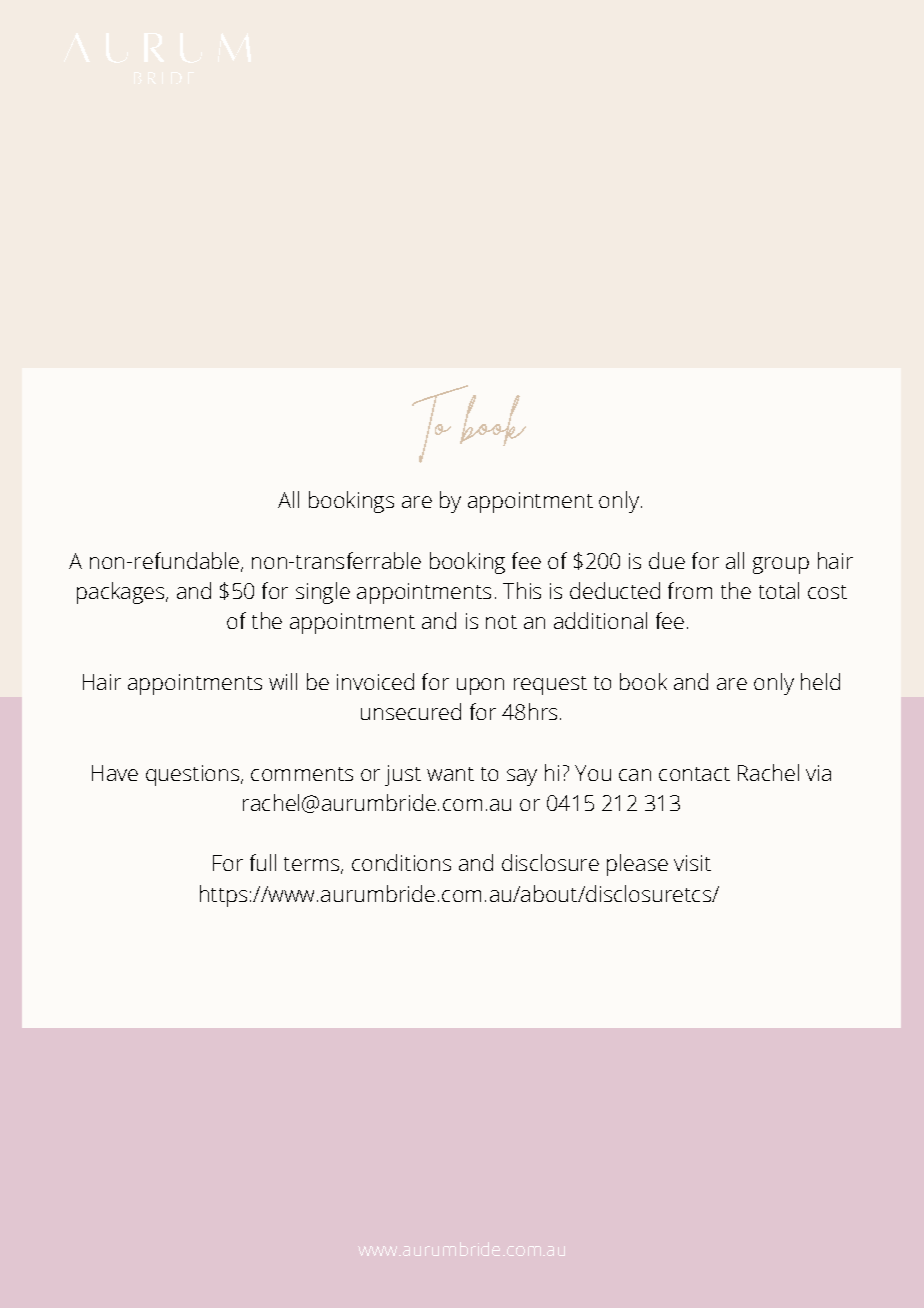 Image resolution: width=924 pixels, height=1309 pixels. Describe the element at coordinates (820, 681) in the image. I see `held` at that location.
